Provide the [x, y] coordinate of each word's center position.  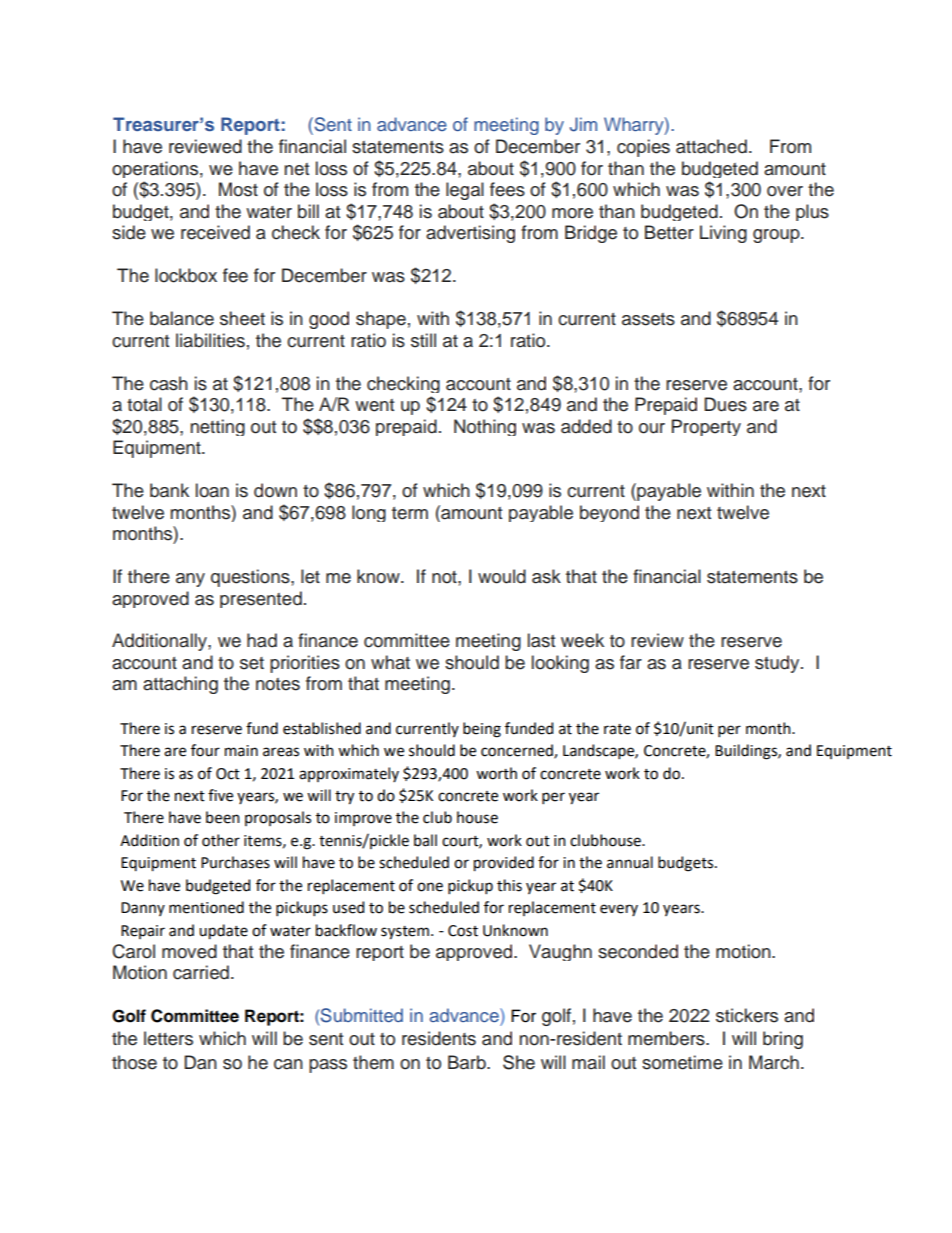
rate [617, 729]
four [205, 750]
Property [706, 427]
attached [711, 146]
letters [168, 1038]
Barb [468, 1062]
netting [217, 427]
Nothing [485, 427]
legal [465, 191]
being [482, 730]
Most [238, 189]
